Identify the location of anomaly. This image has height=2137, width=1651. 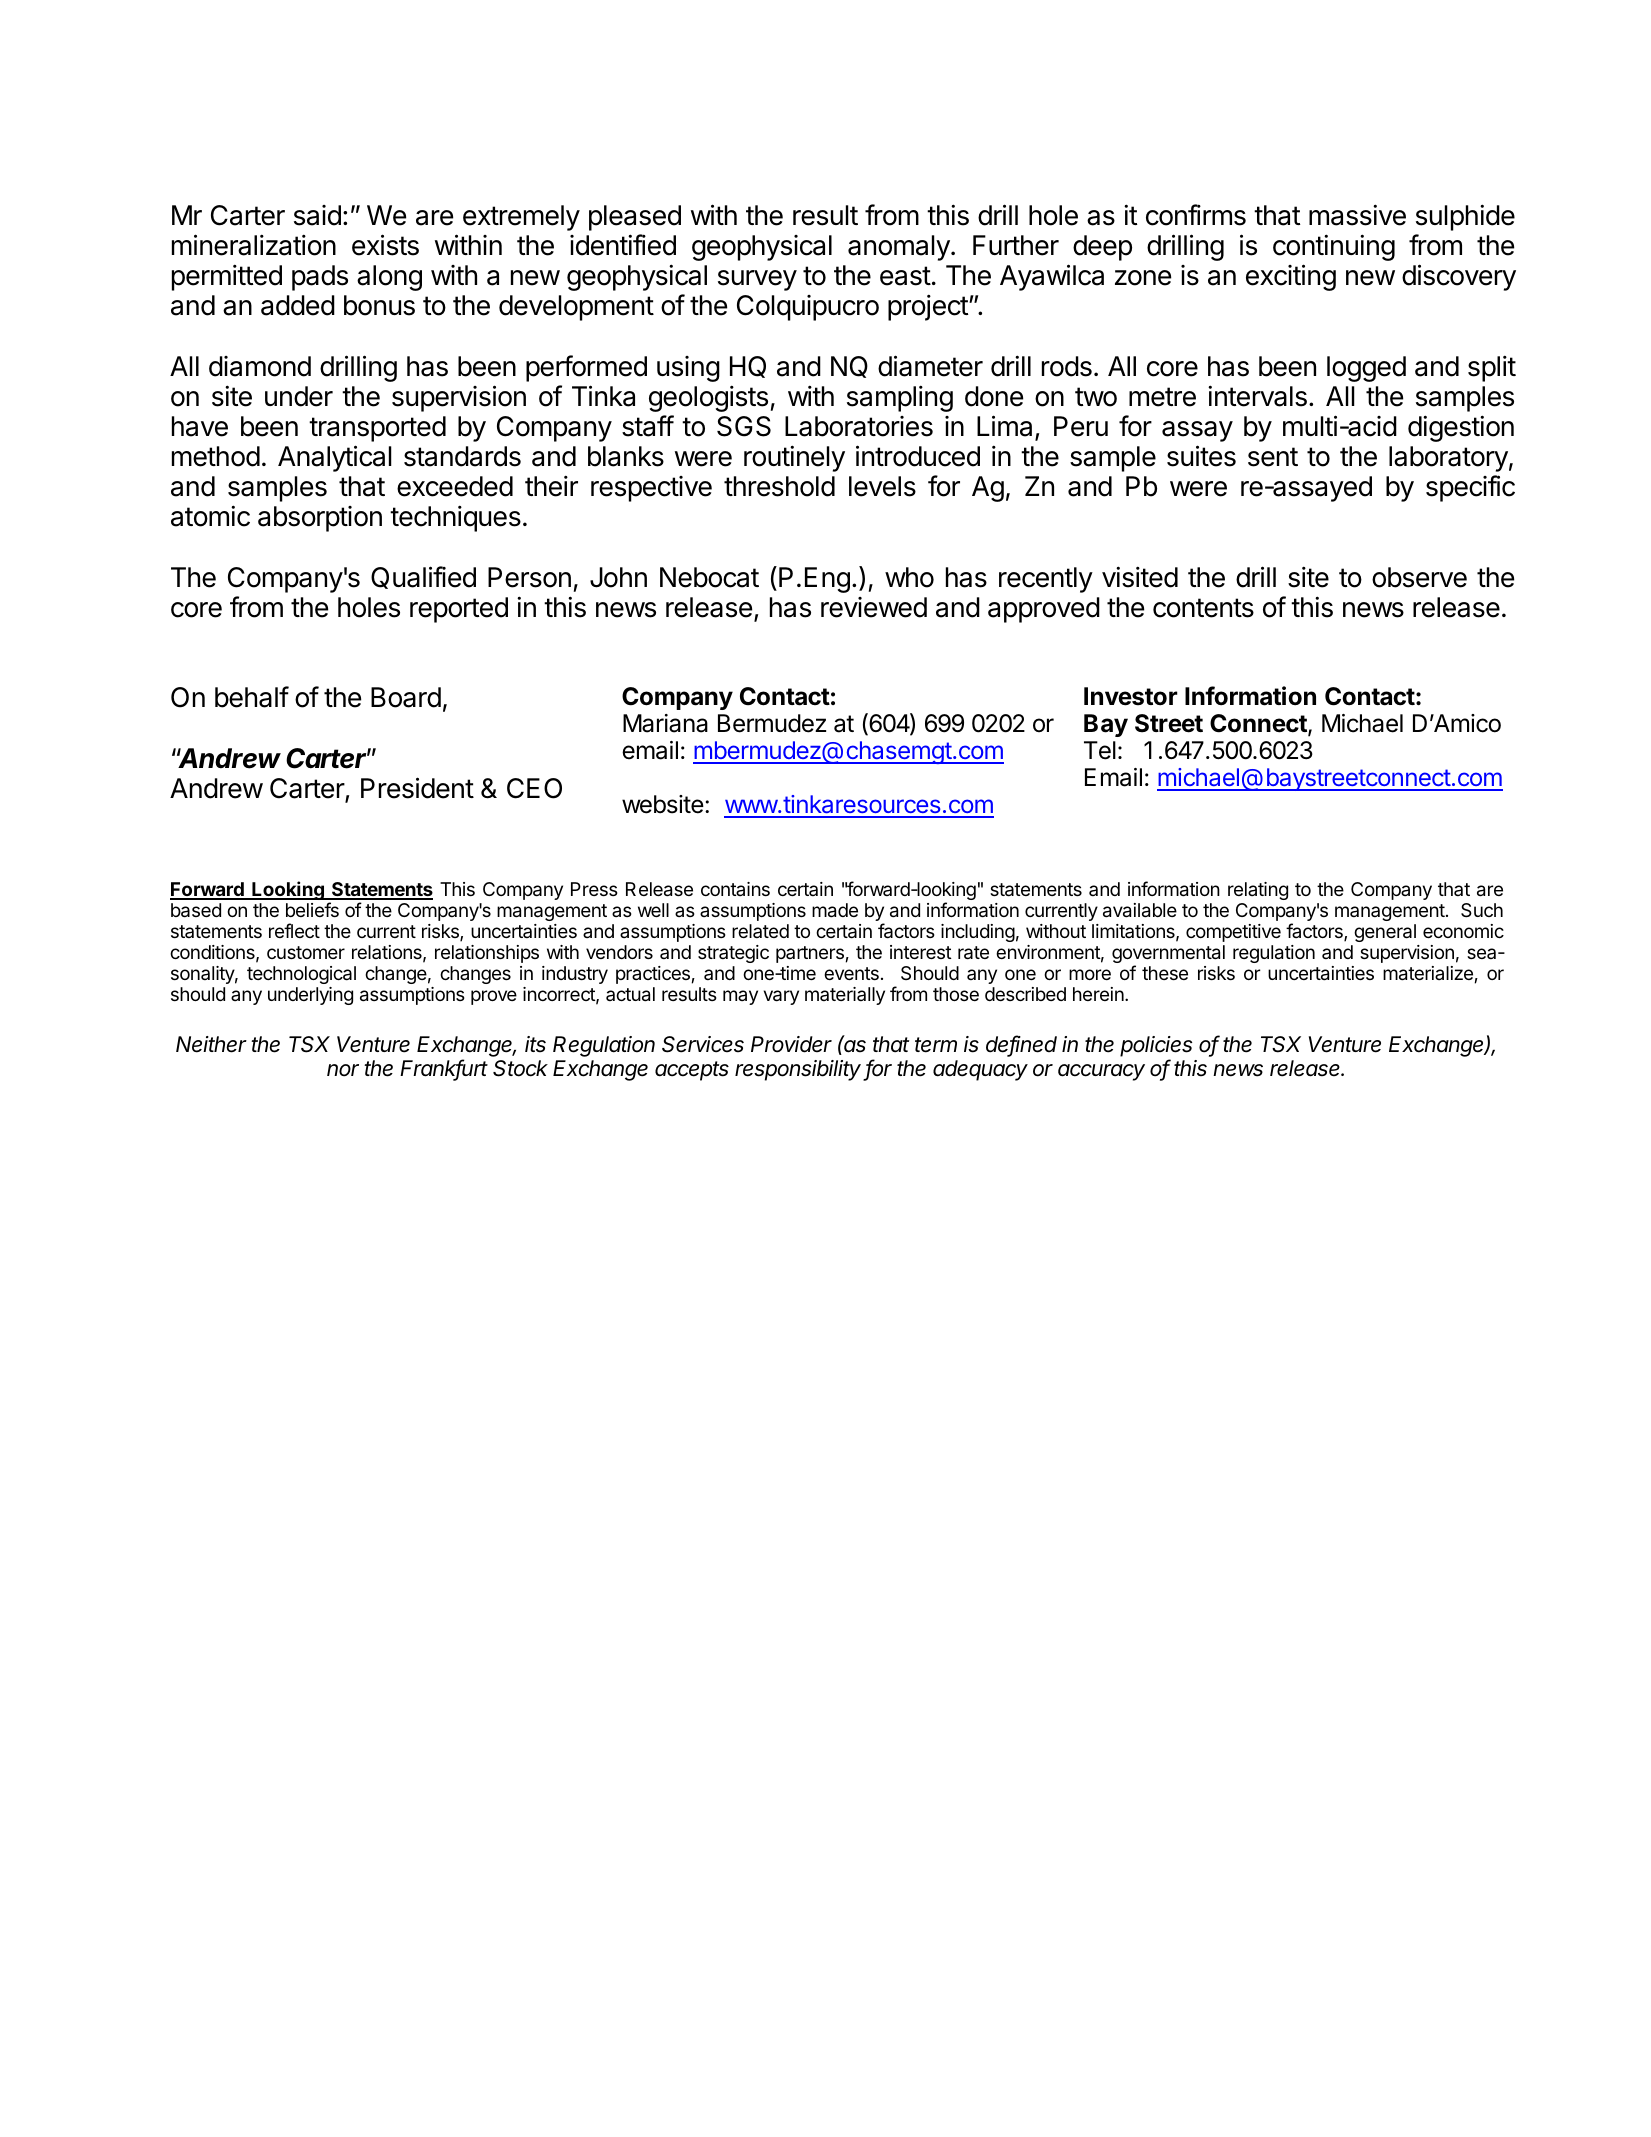
(900, 248).
